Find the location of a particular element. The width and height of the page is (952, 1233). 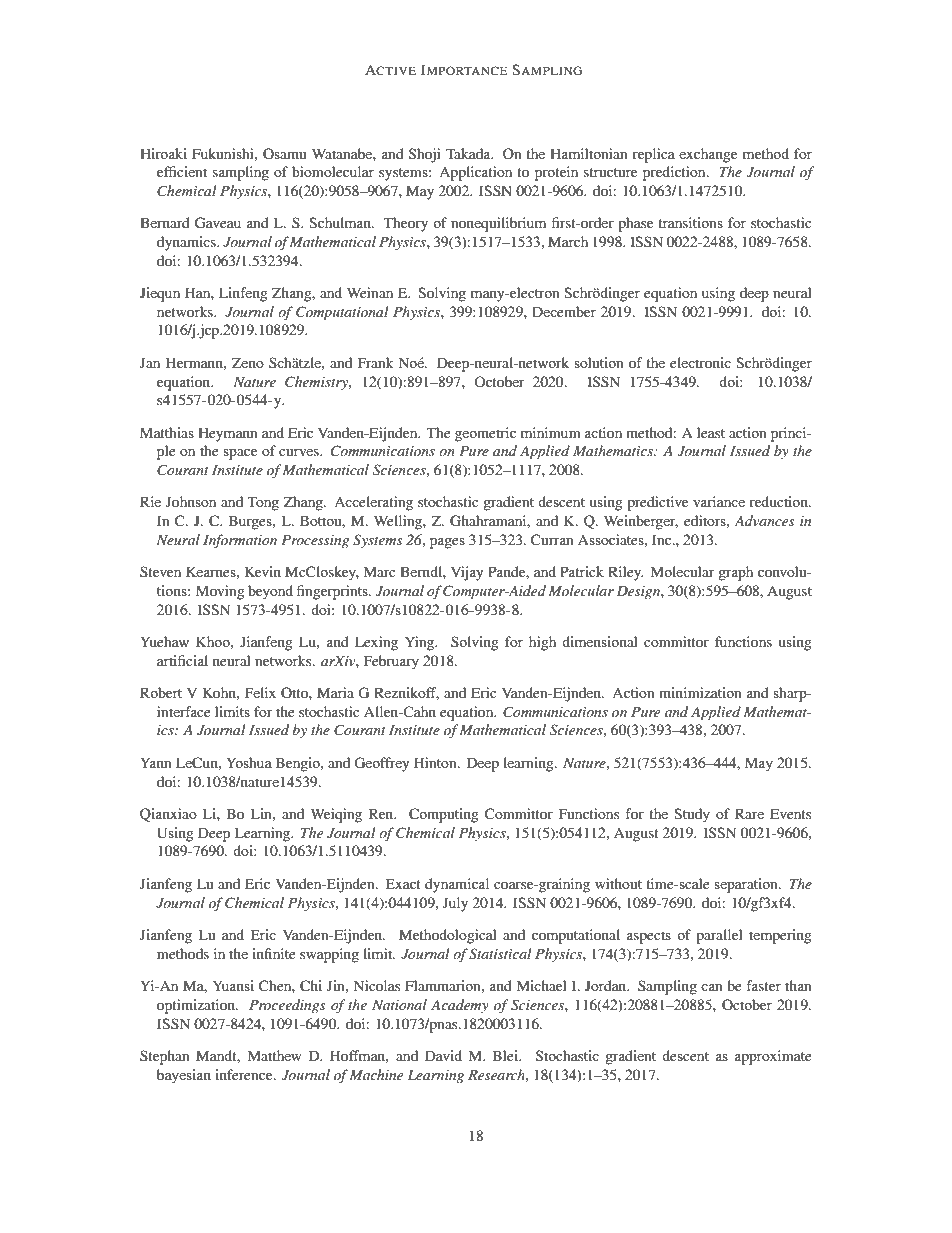

inference is located at coordinates (245, 1074).
